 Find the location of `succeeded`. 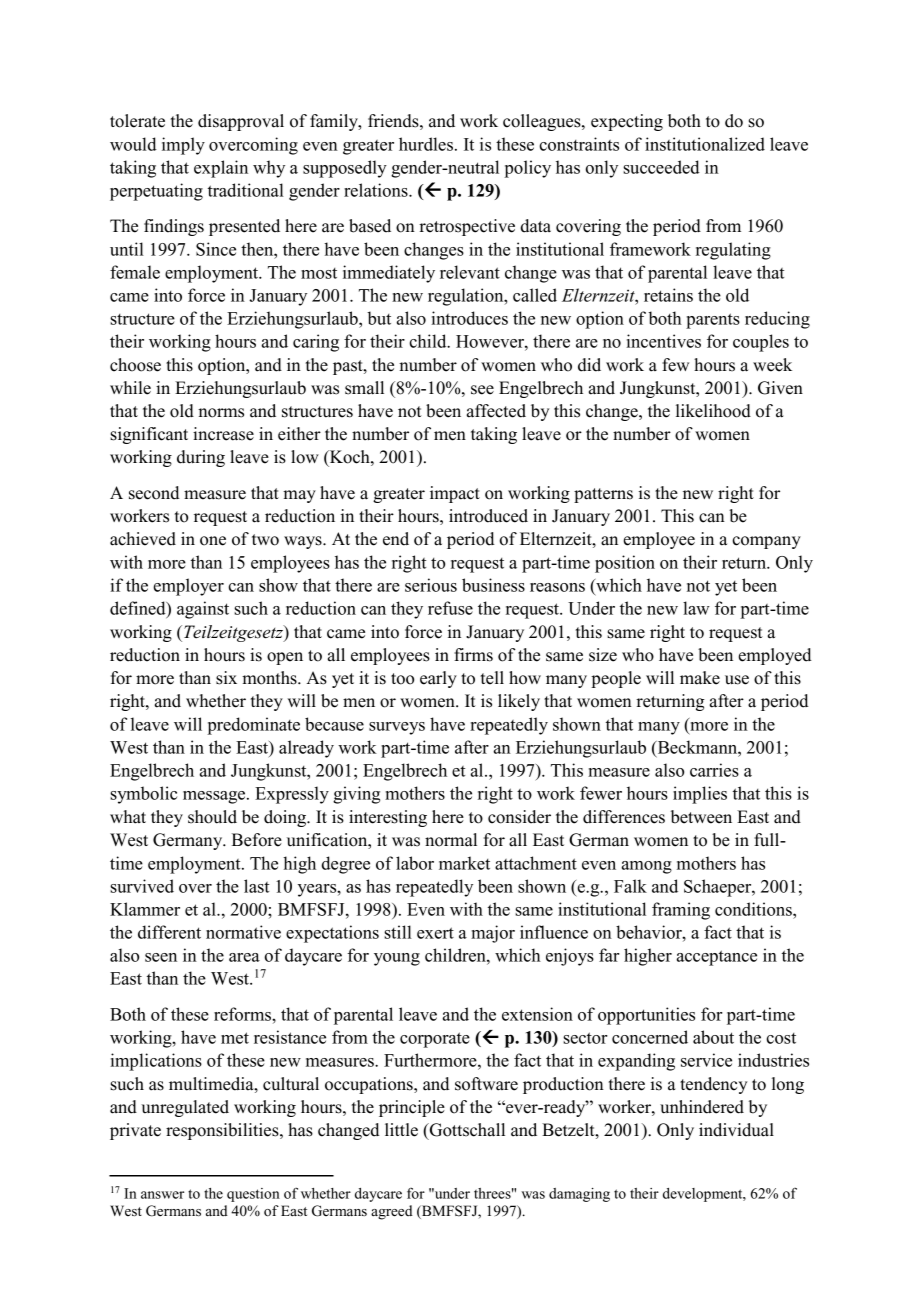

succeeded is located at coordinates (661, 167).
